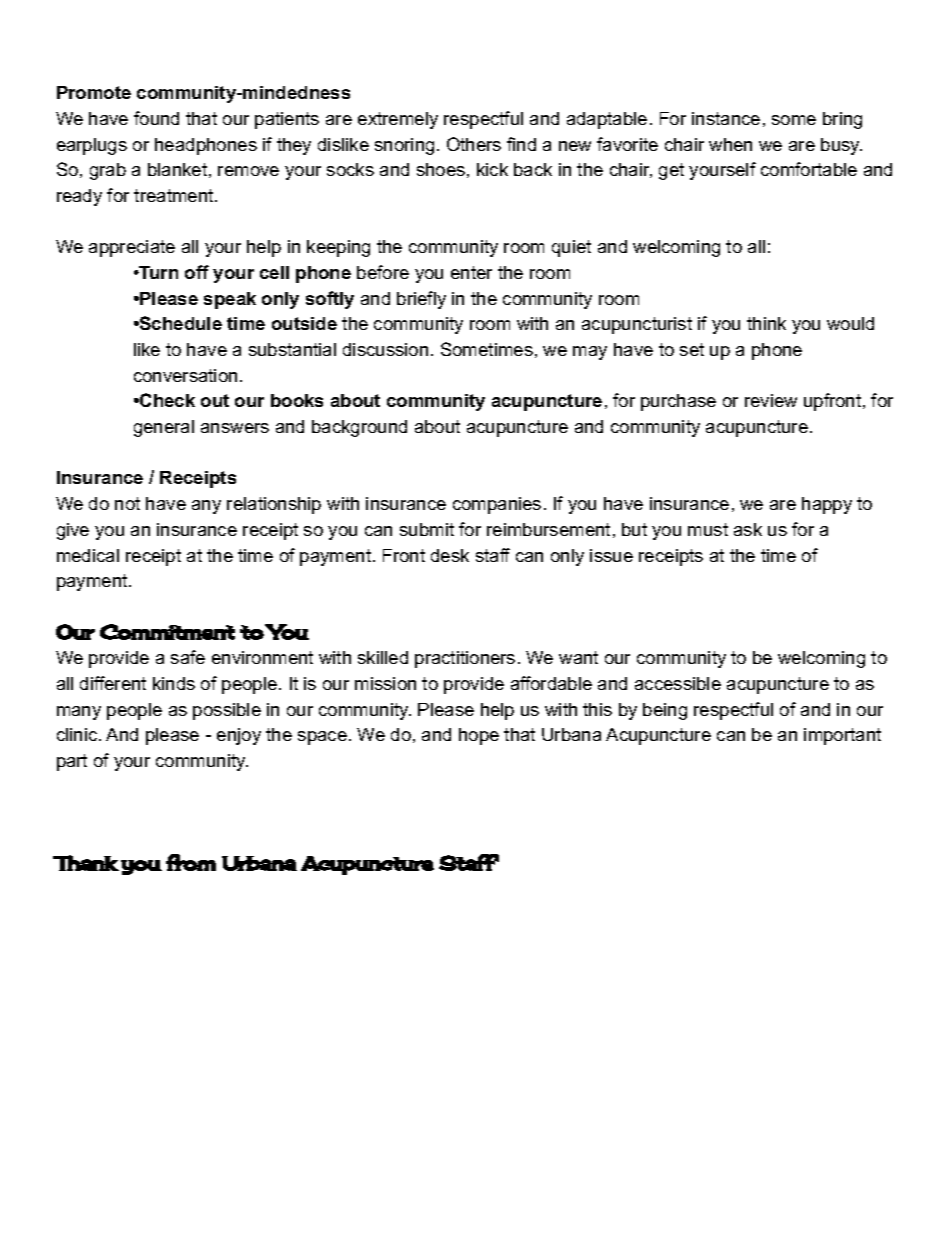 This screenshot has width=952, height=1233. I want to click on found, so click(156, 118).
